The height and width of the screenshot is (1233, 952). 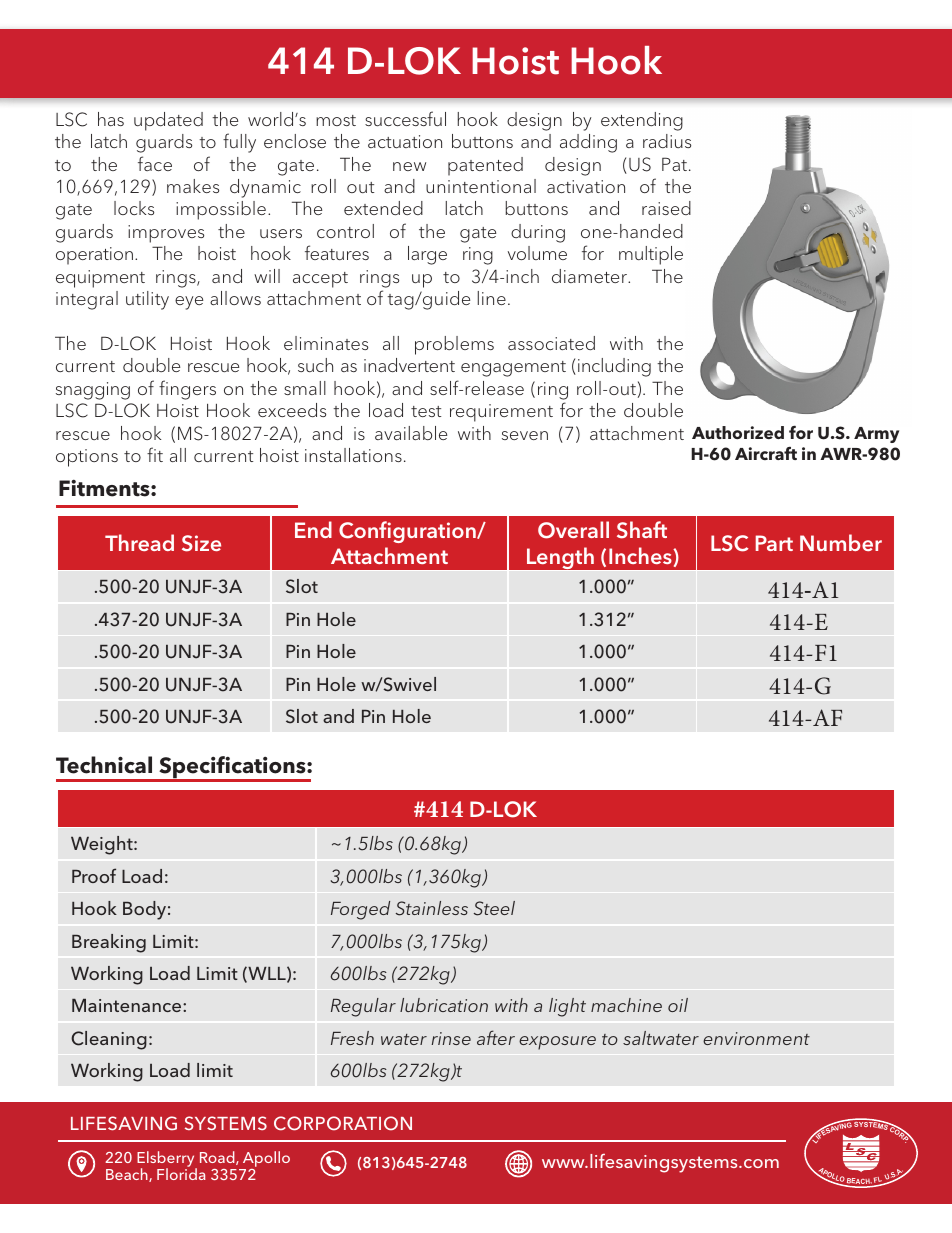 What do you see at coordinates (408, 532) in the screenshot?
I see `Configuration` at bounding box center [408, 532].
